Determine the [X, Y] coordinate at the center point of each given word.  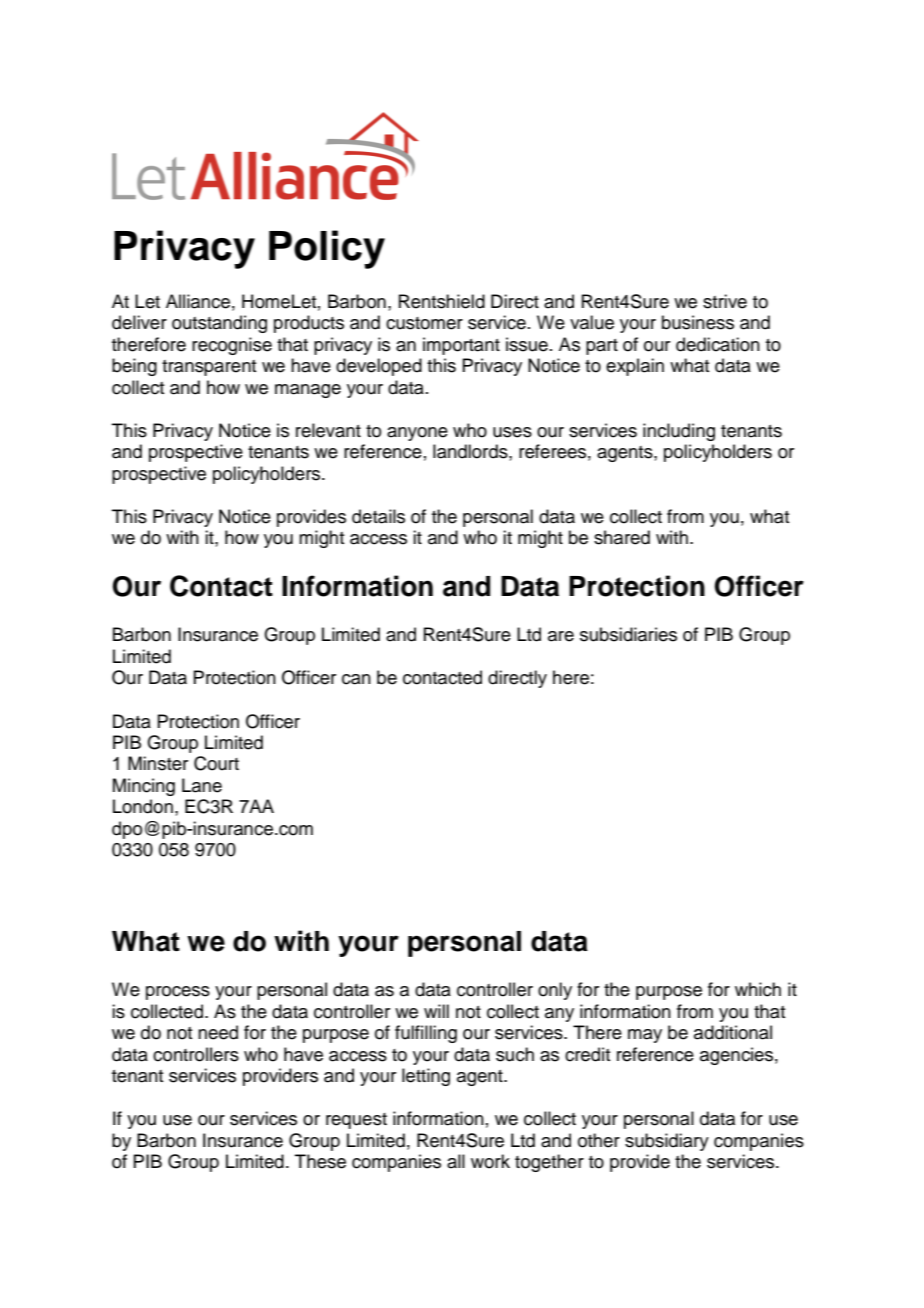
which [758, 989]
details [378, 516]
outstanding [219, 324]
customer [424, 323]
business [698, 322]
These [320, 1161]
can [356, 679]
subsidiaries [628, 634]
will [436, 1011]
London [143, 806]
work [490, 1161]
